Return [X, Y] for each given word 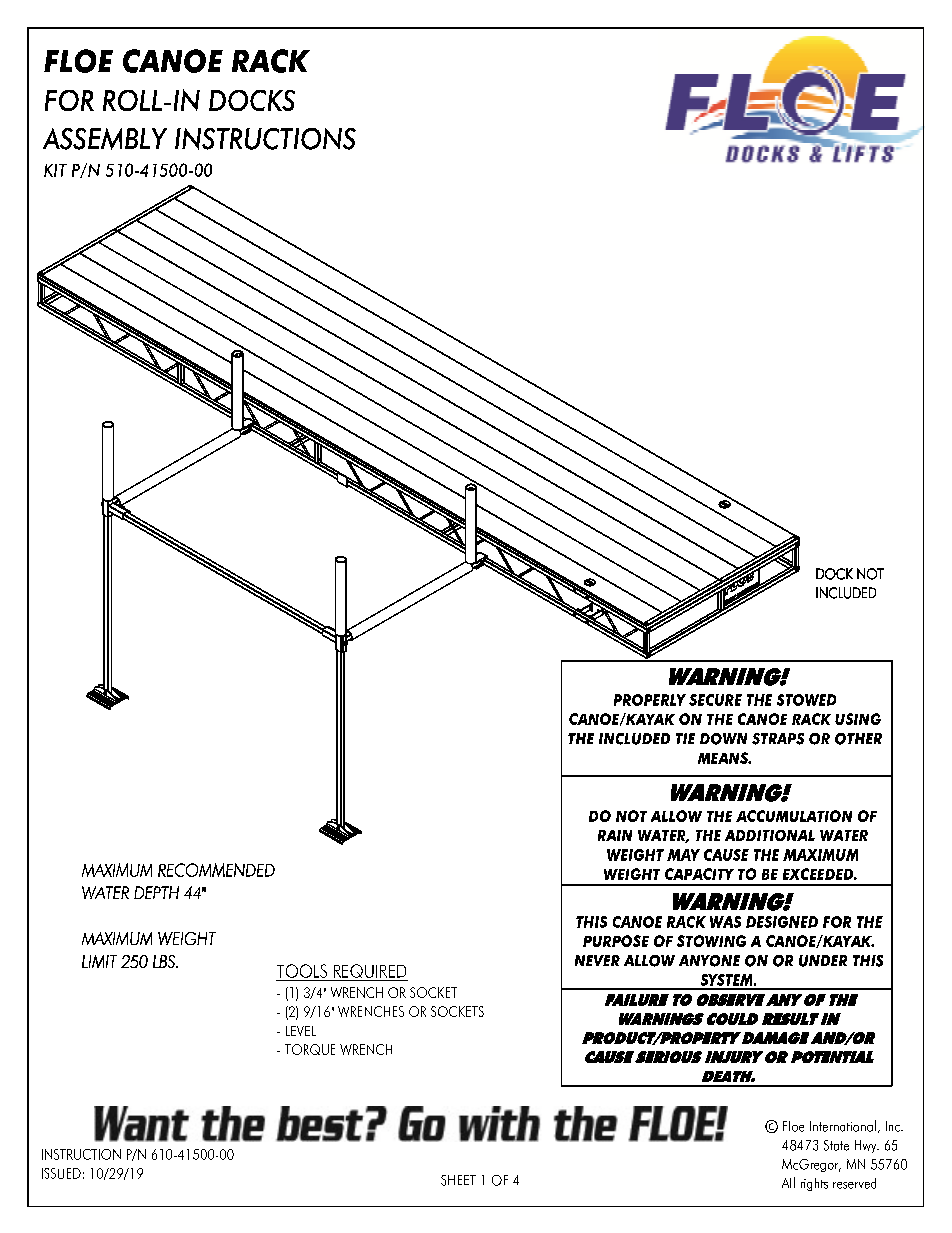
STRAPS [778, 739]
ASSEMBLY [105, 139]
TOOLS [302, 971]
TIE [685, 738]
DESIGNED [782, 922]
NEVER [597, 960]
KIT [55, 170]
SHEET [458, 1180]
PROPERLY [650, 700]
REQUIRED [370, 972]
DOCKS [252, 100]
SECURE [715, 700]
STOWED [806, 700]
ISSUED [61, 1173]
